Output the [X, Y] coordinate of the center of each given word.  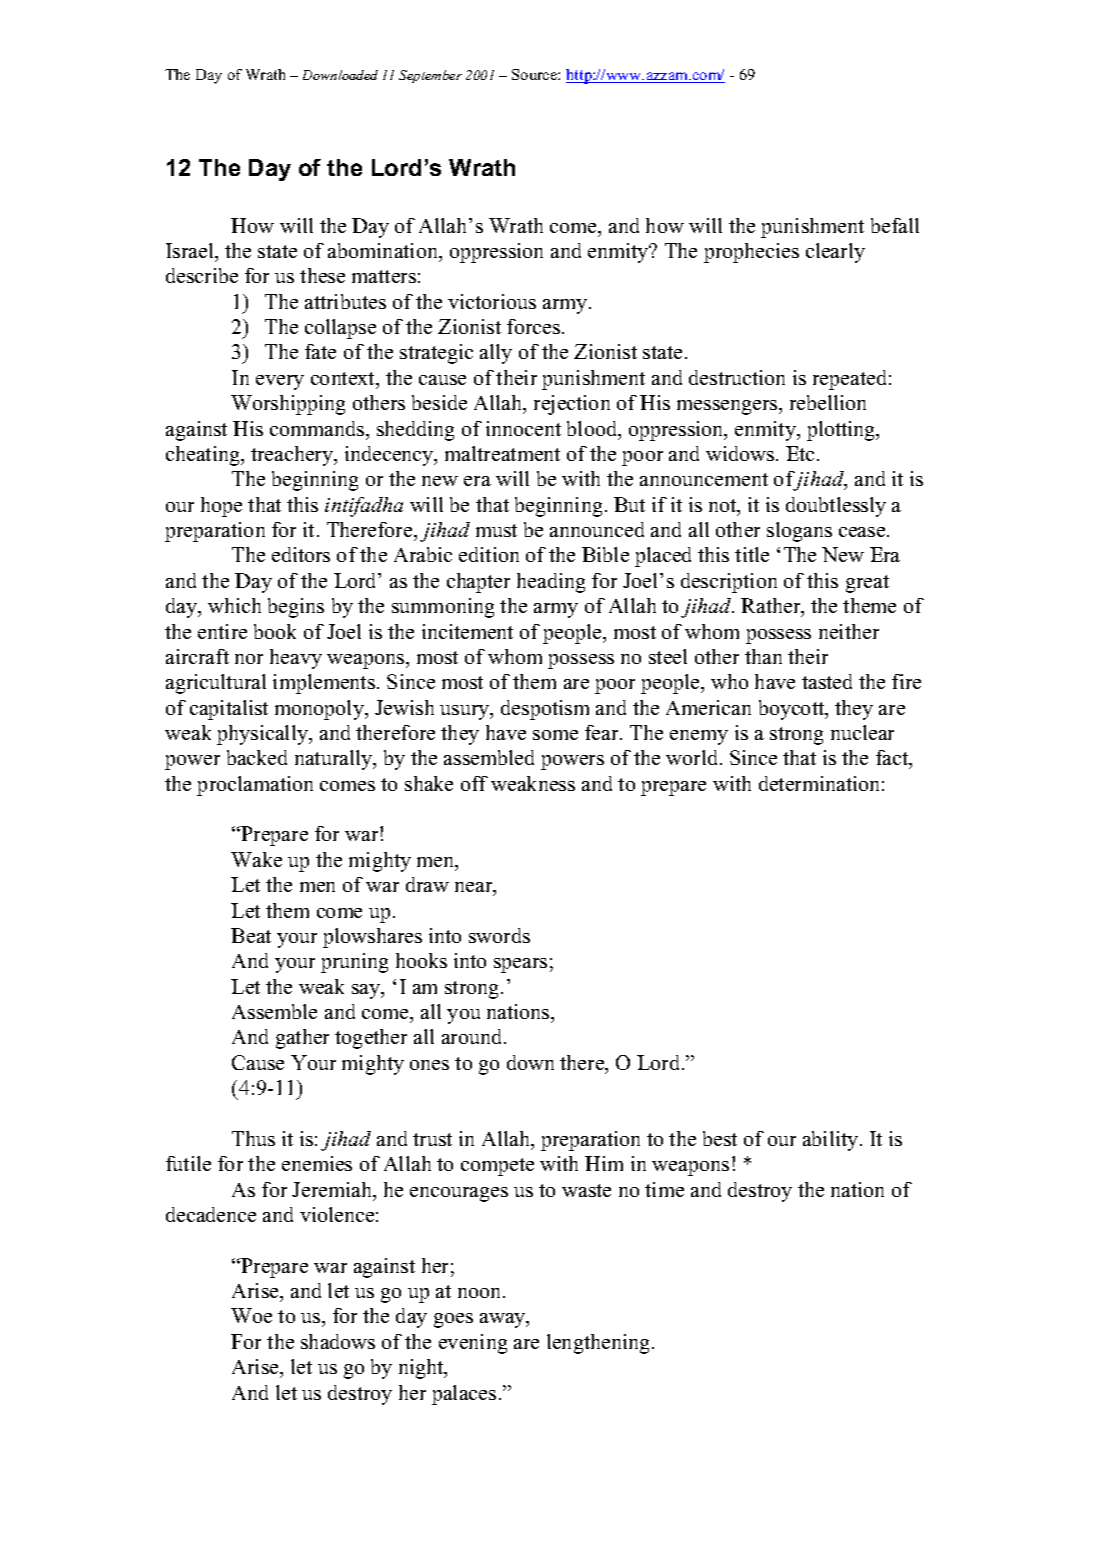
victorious [492, 301]
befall [895, 225]
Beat [251, 935]
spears [520, 965]
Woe [251, 1315]
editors [301, 554]
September [430, 76]
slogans [799, 532]
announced [597, 529]
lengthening [598, 1344]
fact [893, 759]
